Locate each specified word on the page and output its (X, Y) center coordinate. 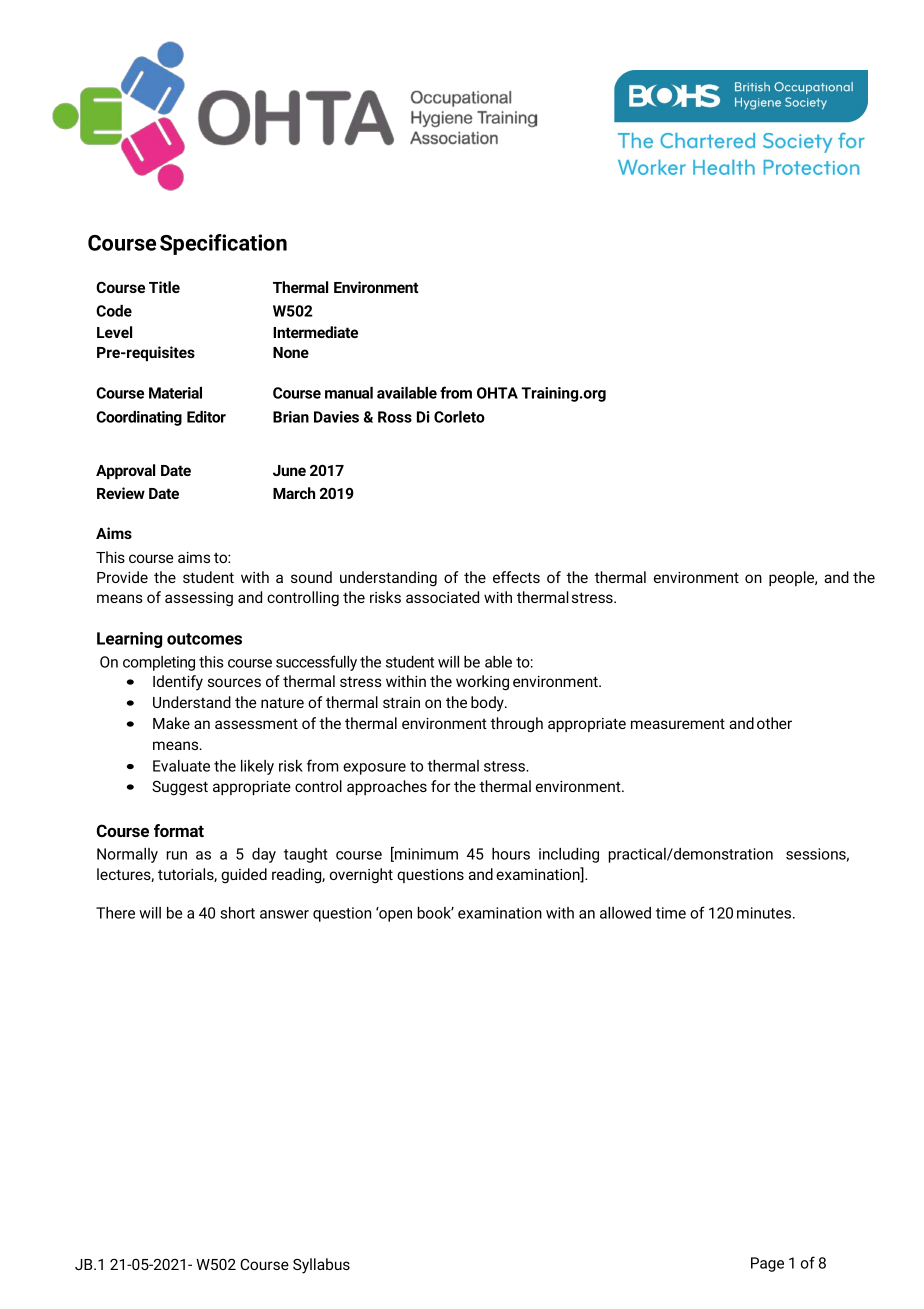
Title (164, 287)
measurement (678, 724)
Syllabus (321, 1266)
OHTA (497, 393)
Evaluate (181, 766)
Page (767, 1264)
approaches (387, 787)
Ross (395, 417)
